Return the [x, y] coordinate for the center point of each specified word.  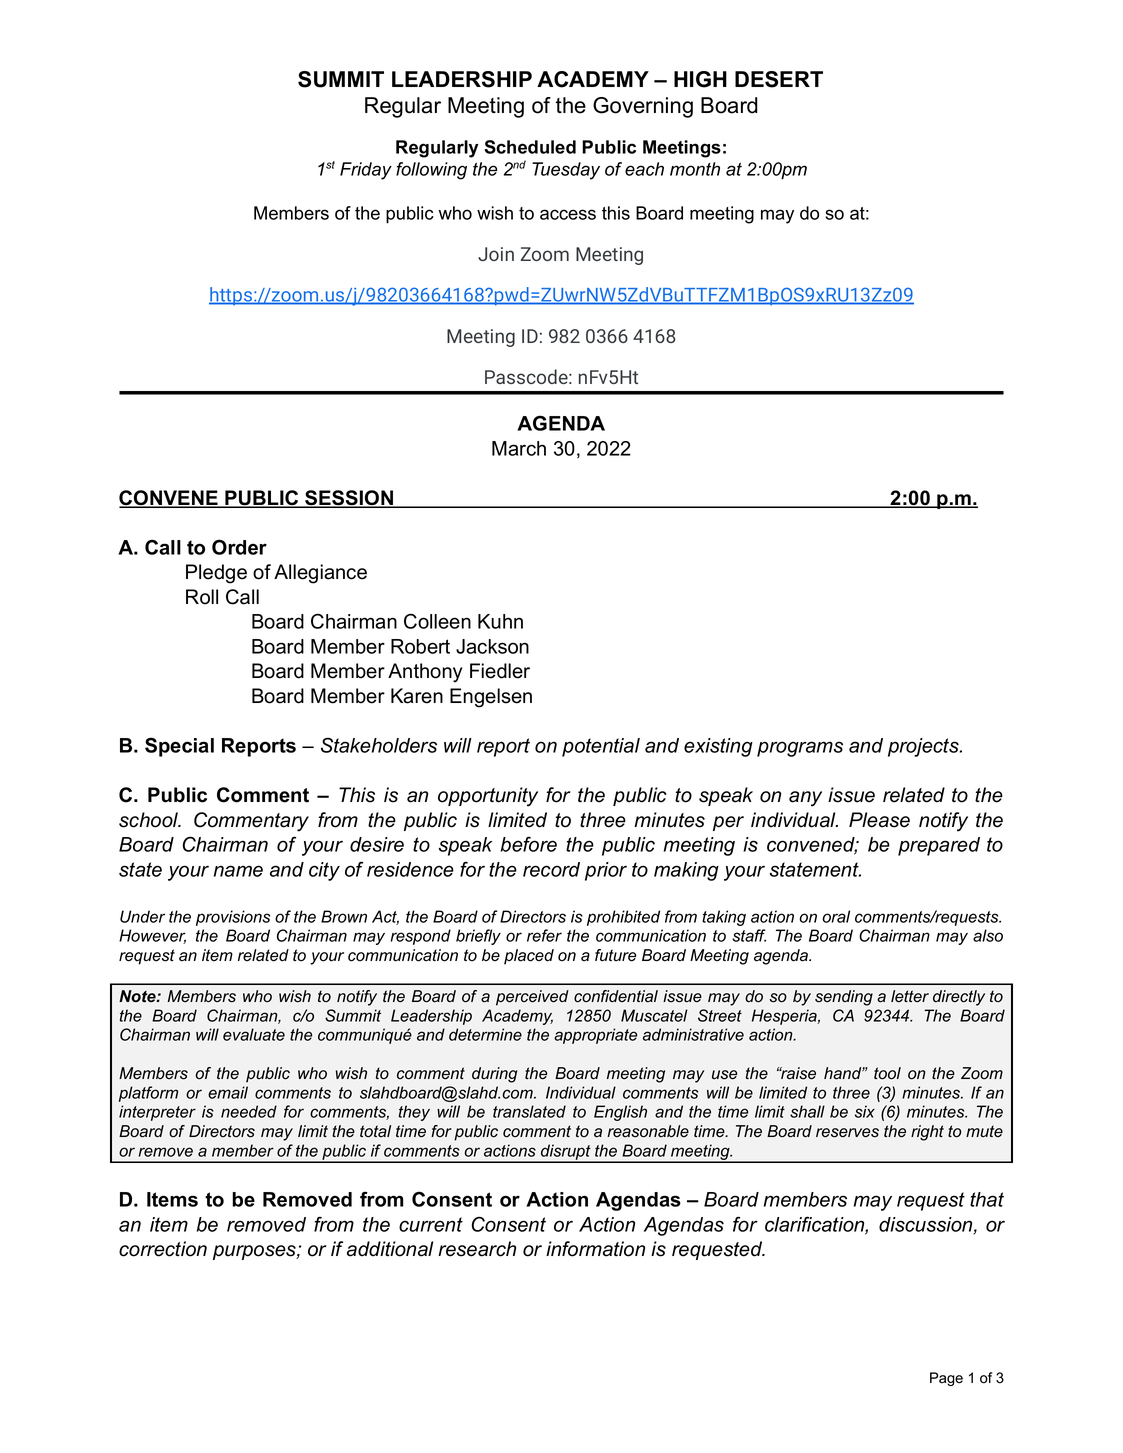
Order [239, 547]
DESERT [779, 79]
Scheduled [530, 147]
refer [544, 935]
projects [924, 747]
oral [836, 916]
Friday [366, 171]
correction [163, 1249]
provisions [233, 918]
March [519, 448]
